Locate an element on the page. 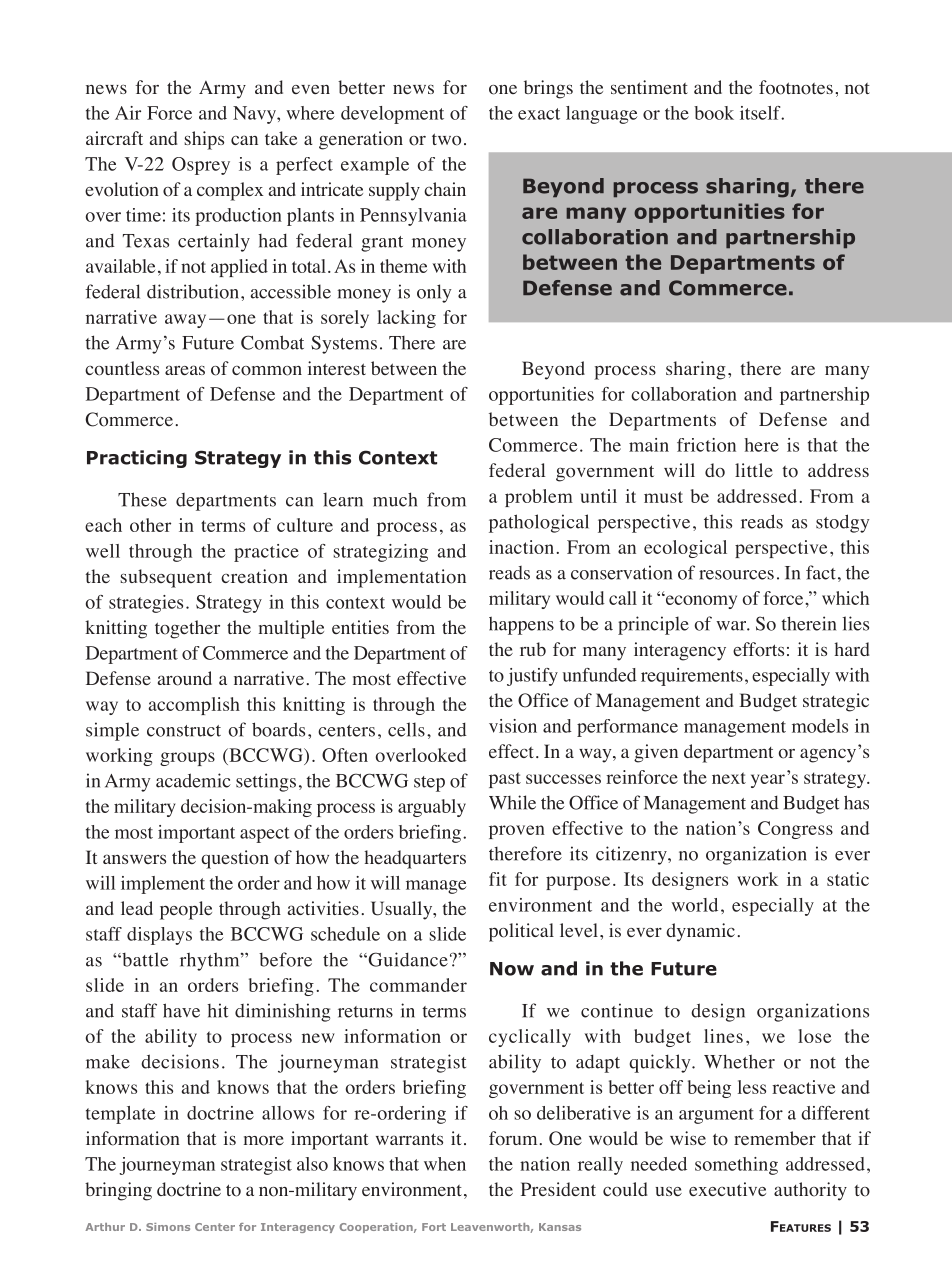 The image size is (952, 1281). problem is located at coordinates (539, 498).
